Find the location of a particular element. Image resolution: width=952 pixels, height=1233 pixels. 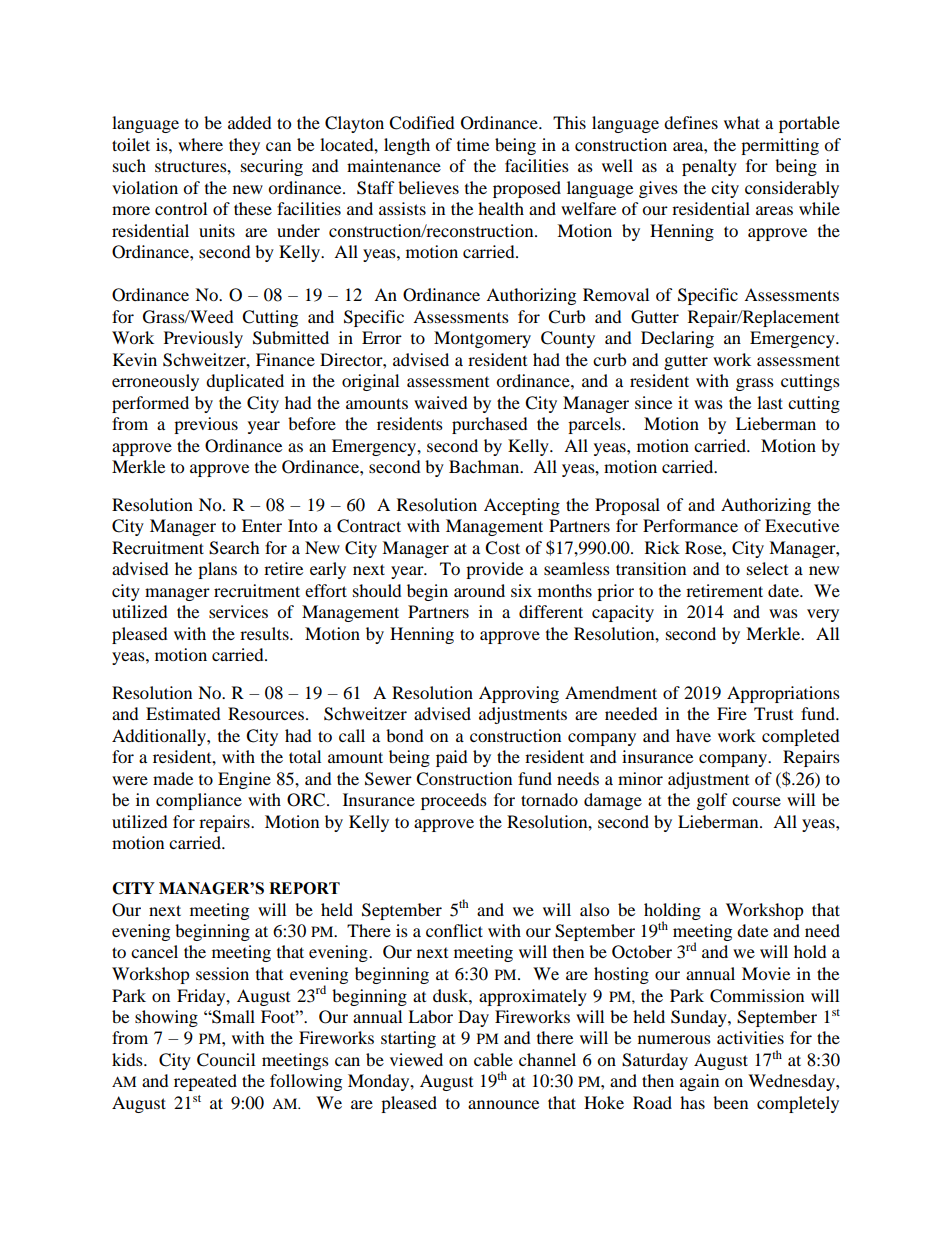

been is located at coordinates (730, 1102).
